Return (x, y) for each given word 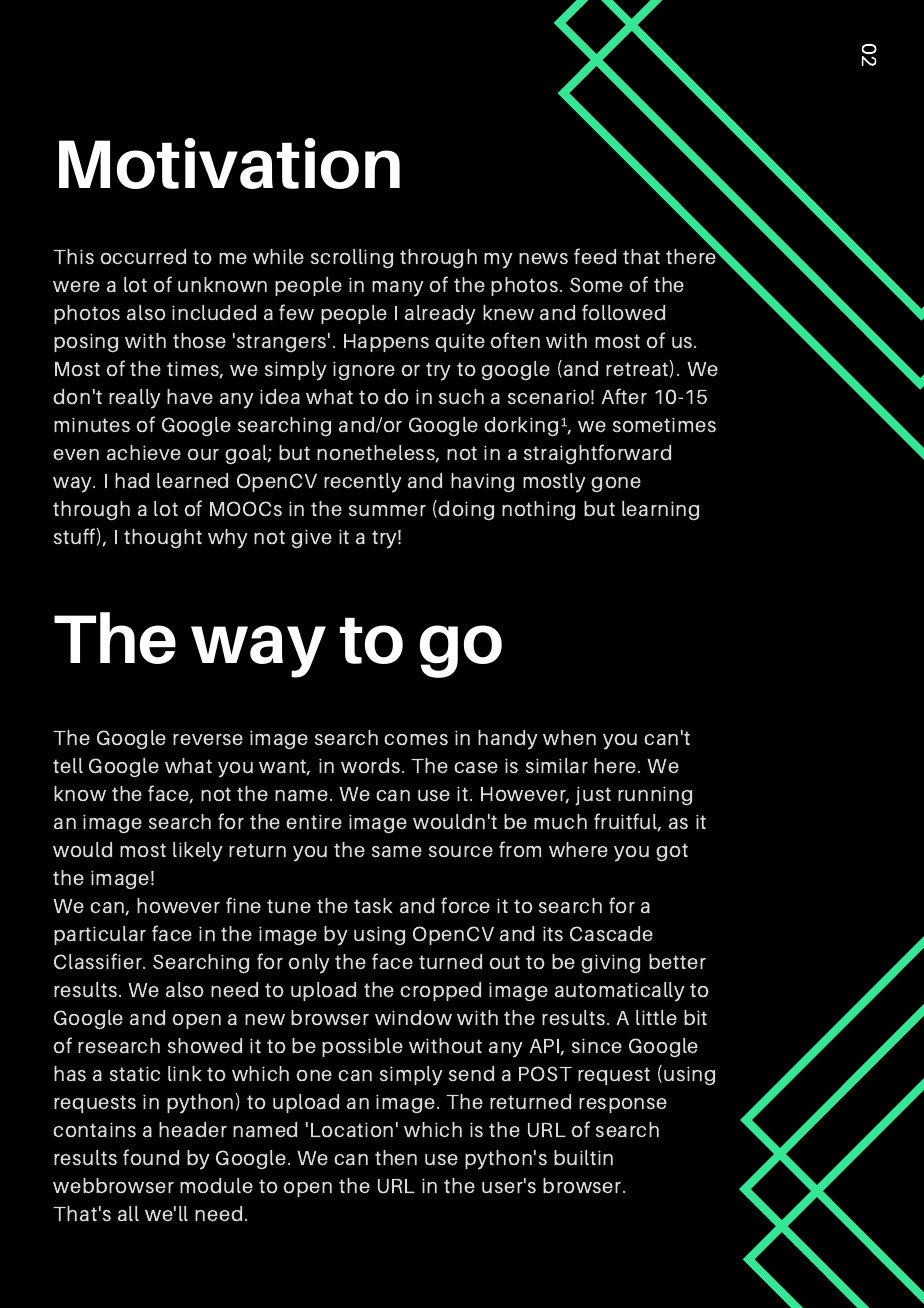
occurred (143, 257)
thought (163, 539)
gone (616, 485)
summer (387, 511)
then (396, 1158)
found (151, 1157)
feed (595, 256)
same (397, 852)
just (593, 796)
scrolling (352, 259)
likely (198, 852)
